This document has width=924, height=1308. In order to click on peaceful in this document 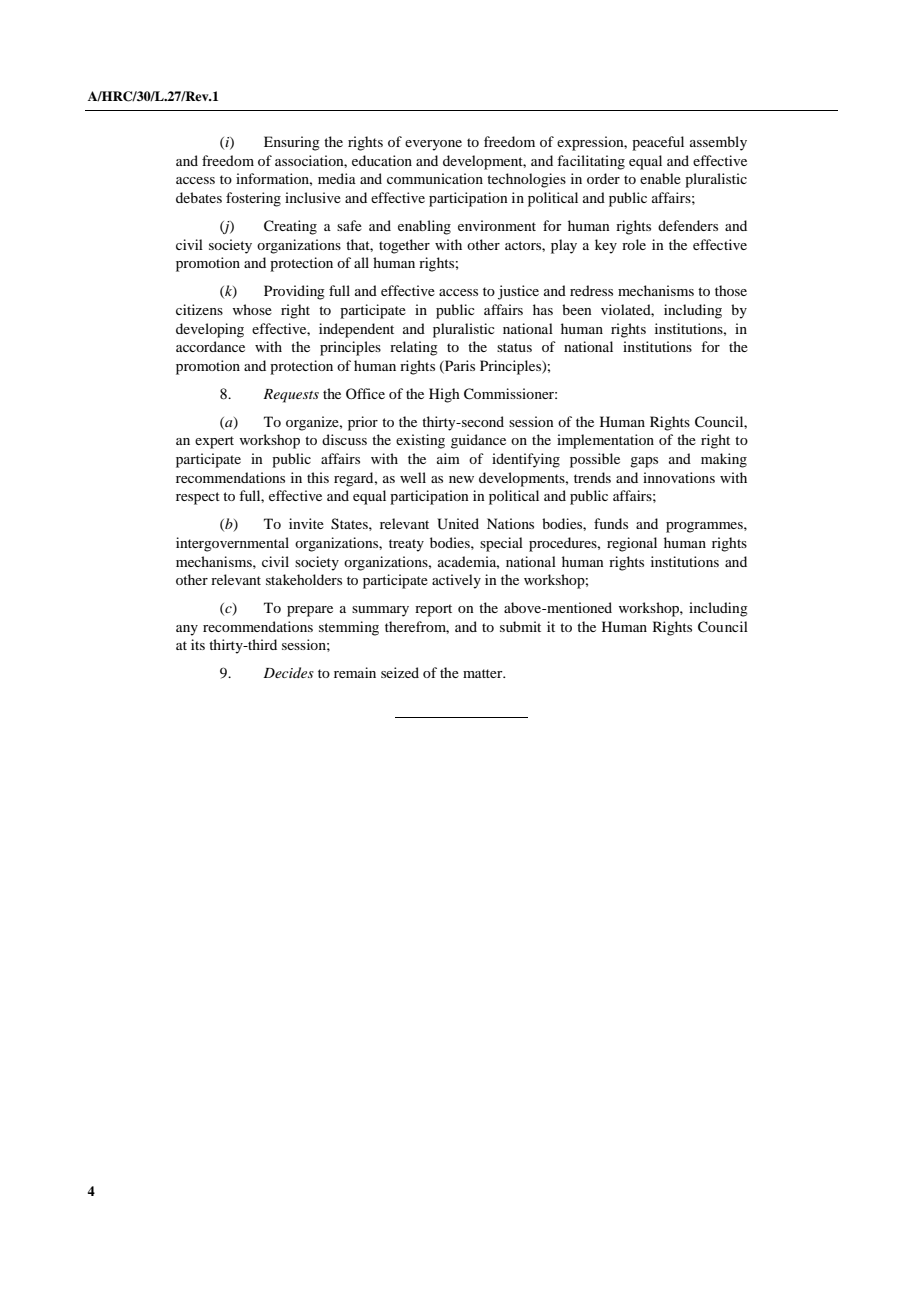, I will do `click(658, 143)`.
